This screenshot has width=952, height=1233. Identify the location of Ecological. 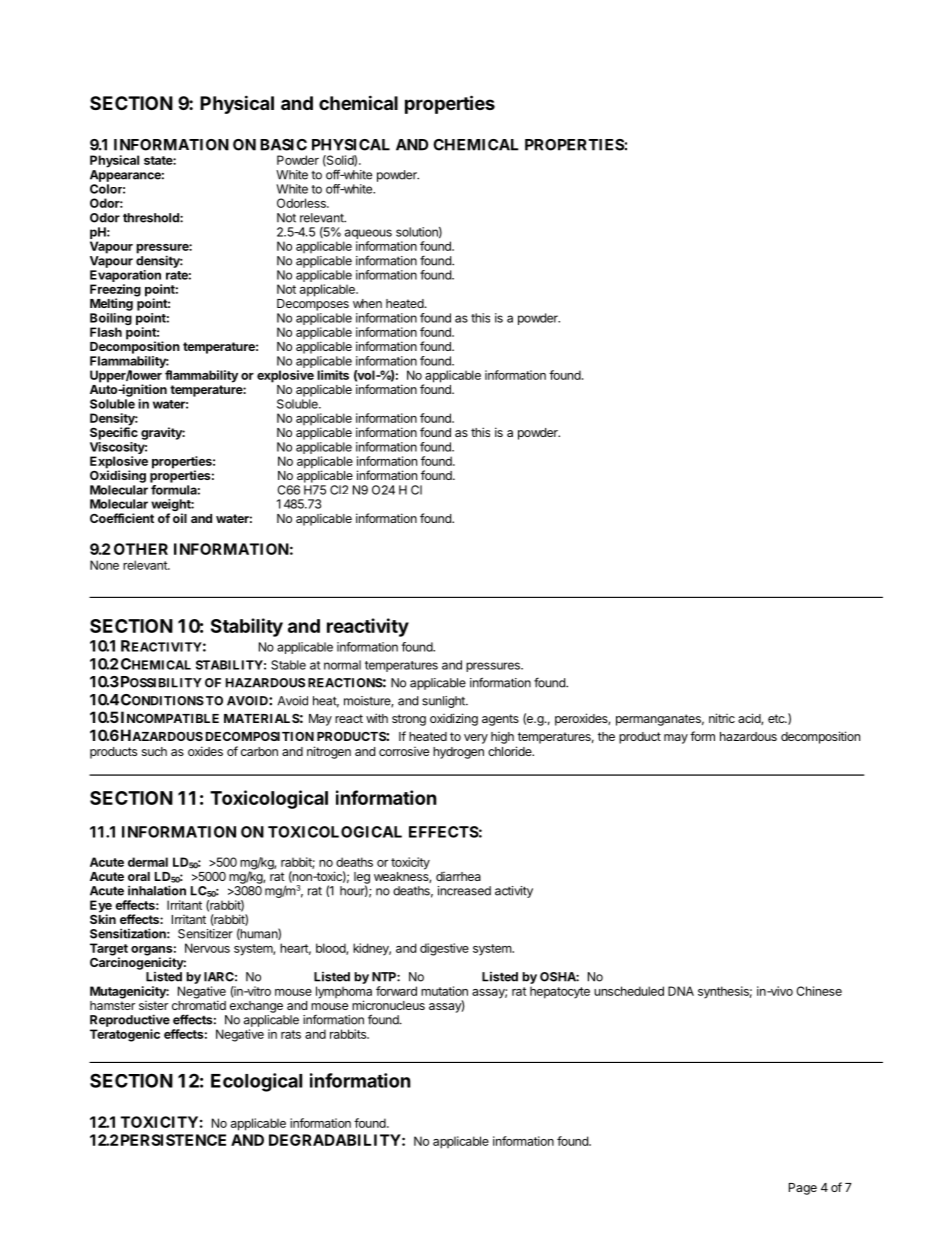
(256, 1082).
